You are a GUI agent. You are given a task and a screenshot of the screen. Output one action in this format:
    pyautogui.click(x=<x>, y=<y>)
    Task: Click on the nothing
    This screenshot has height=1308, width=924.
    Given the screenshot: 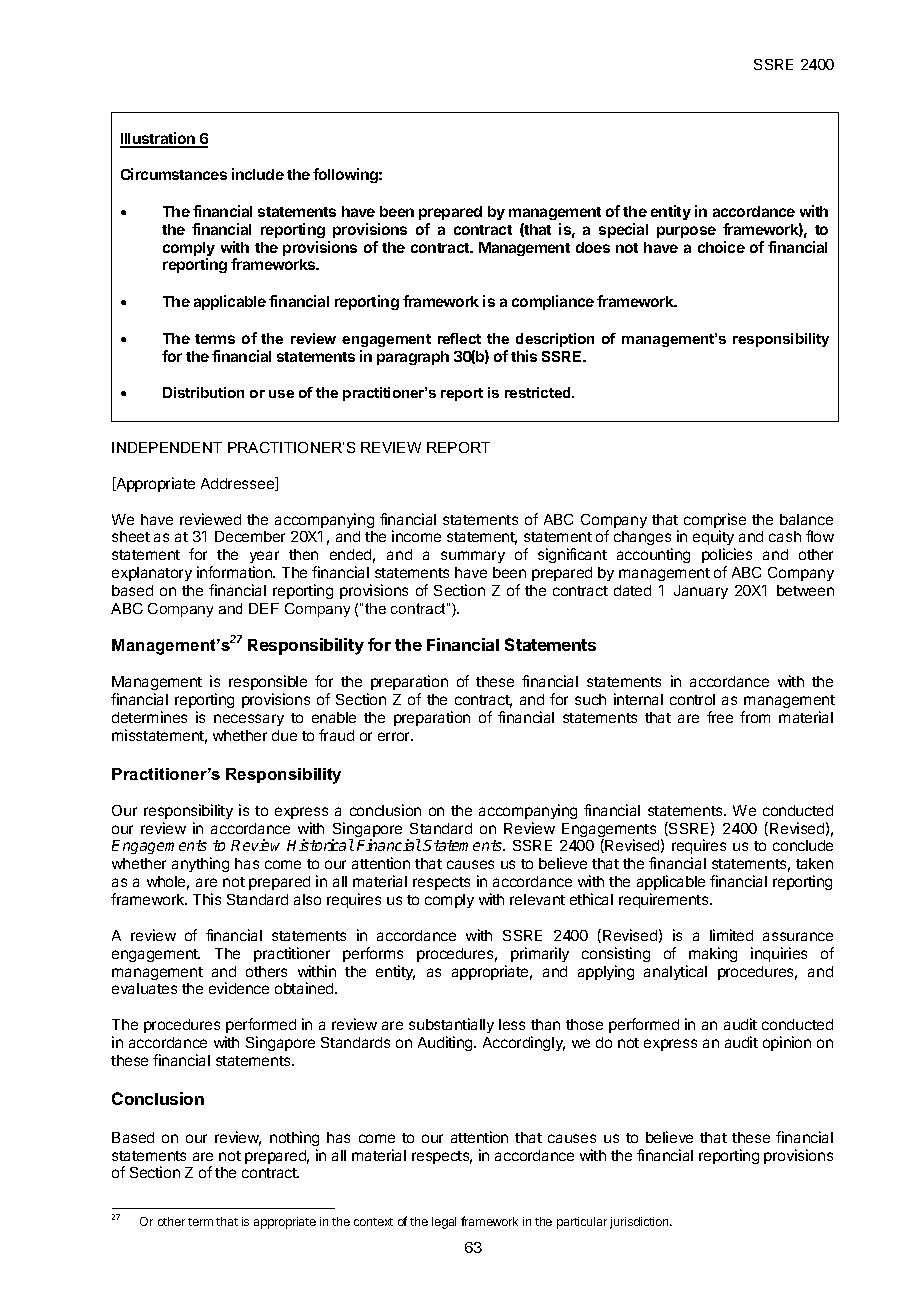 What is the action you would take?
    pyautogui.click(x=294, y=1138)
